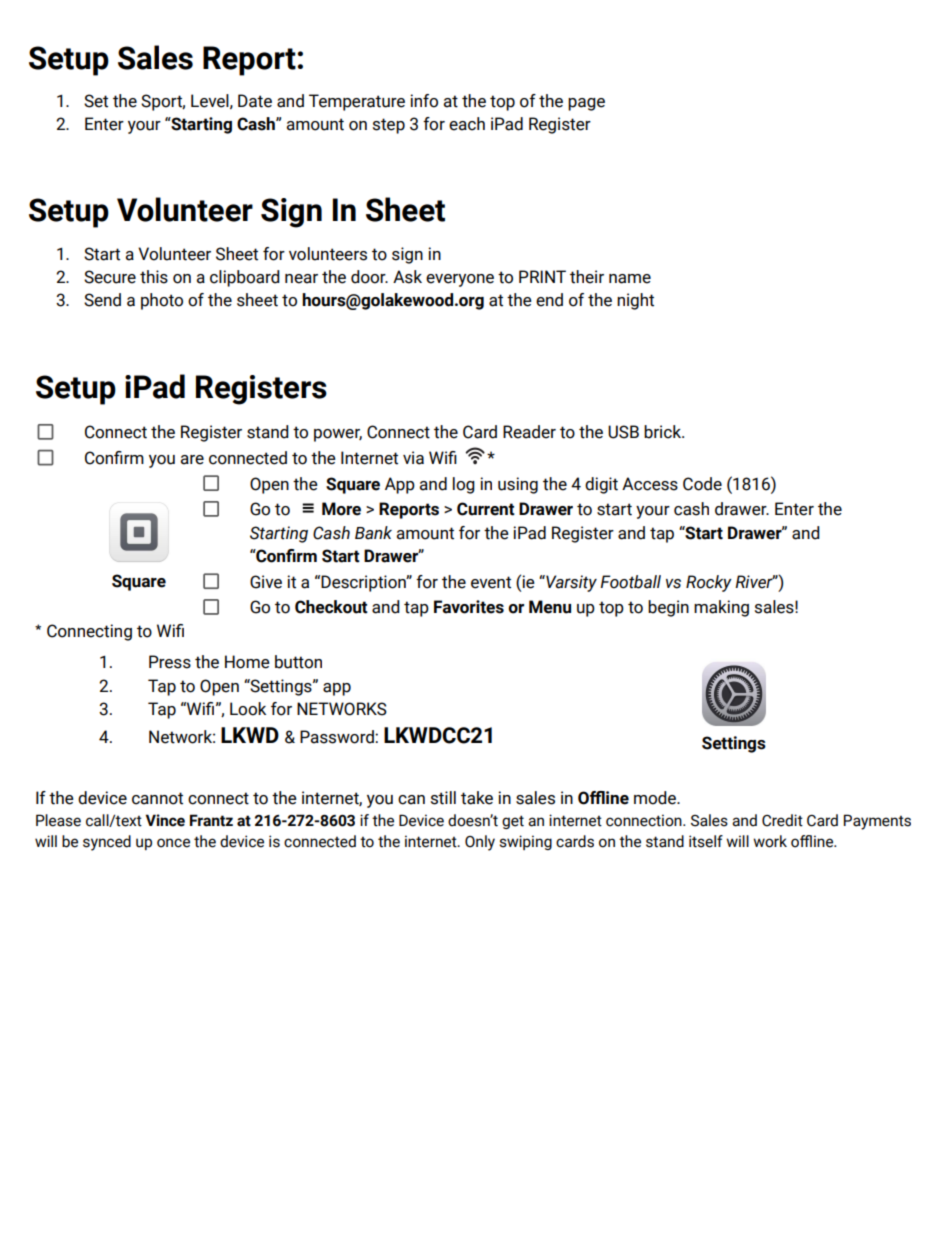  What do you see at coordinates (464, 485) in the screenshot?
I see `log` at bounding box center [464, 485].
